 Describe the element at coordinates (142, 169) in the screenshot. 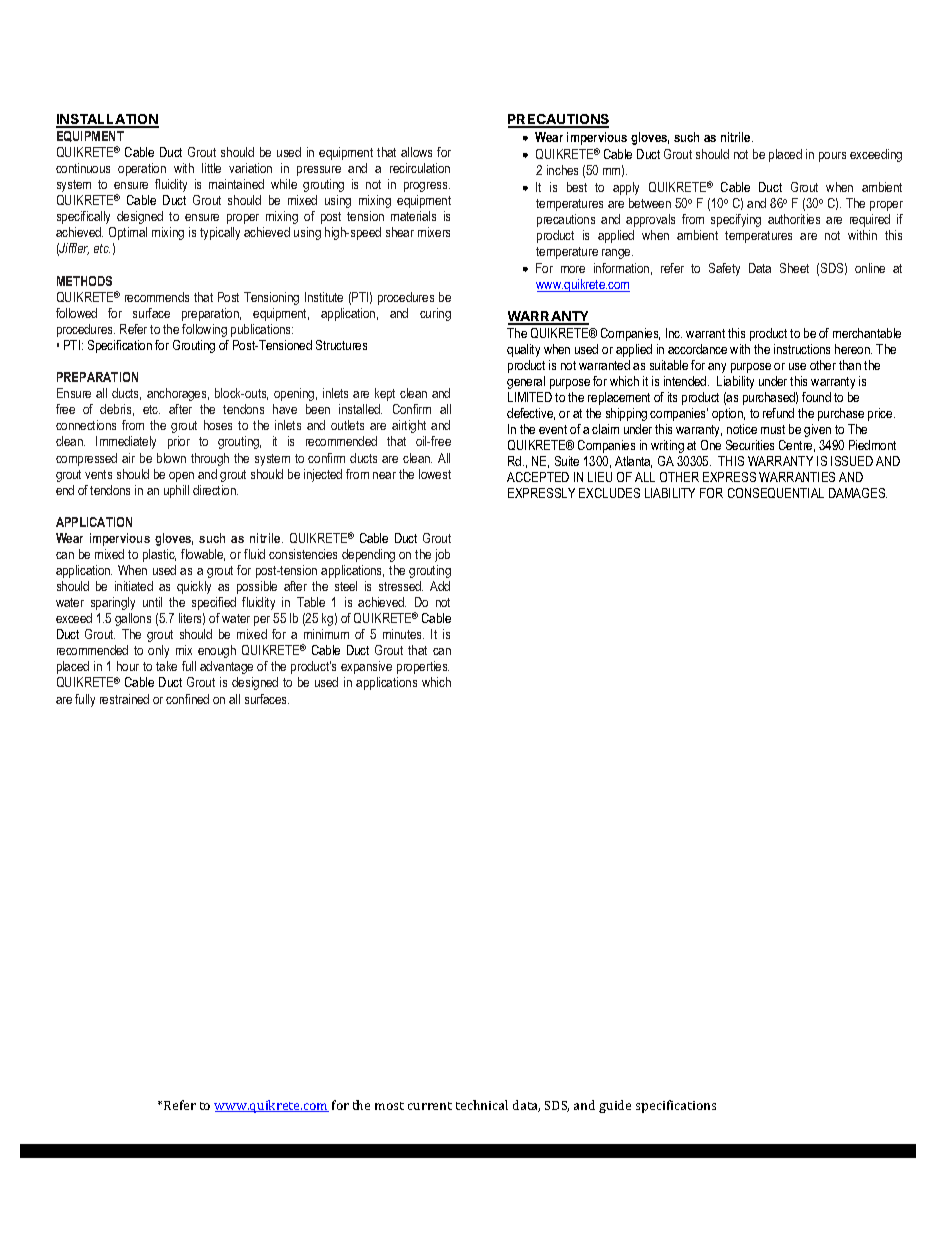

I see `operation` at that location.
